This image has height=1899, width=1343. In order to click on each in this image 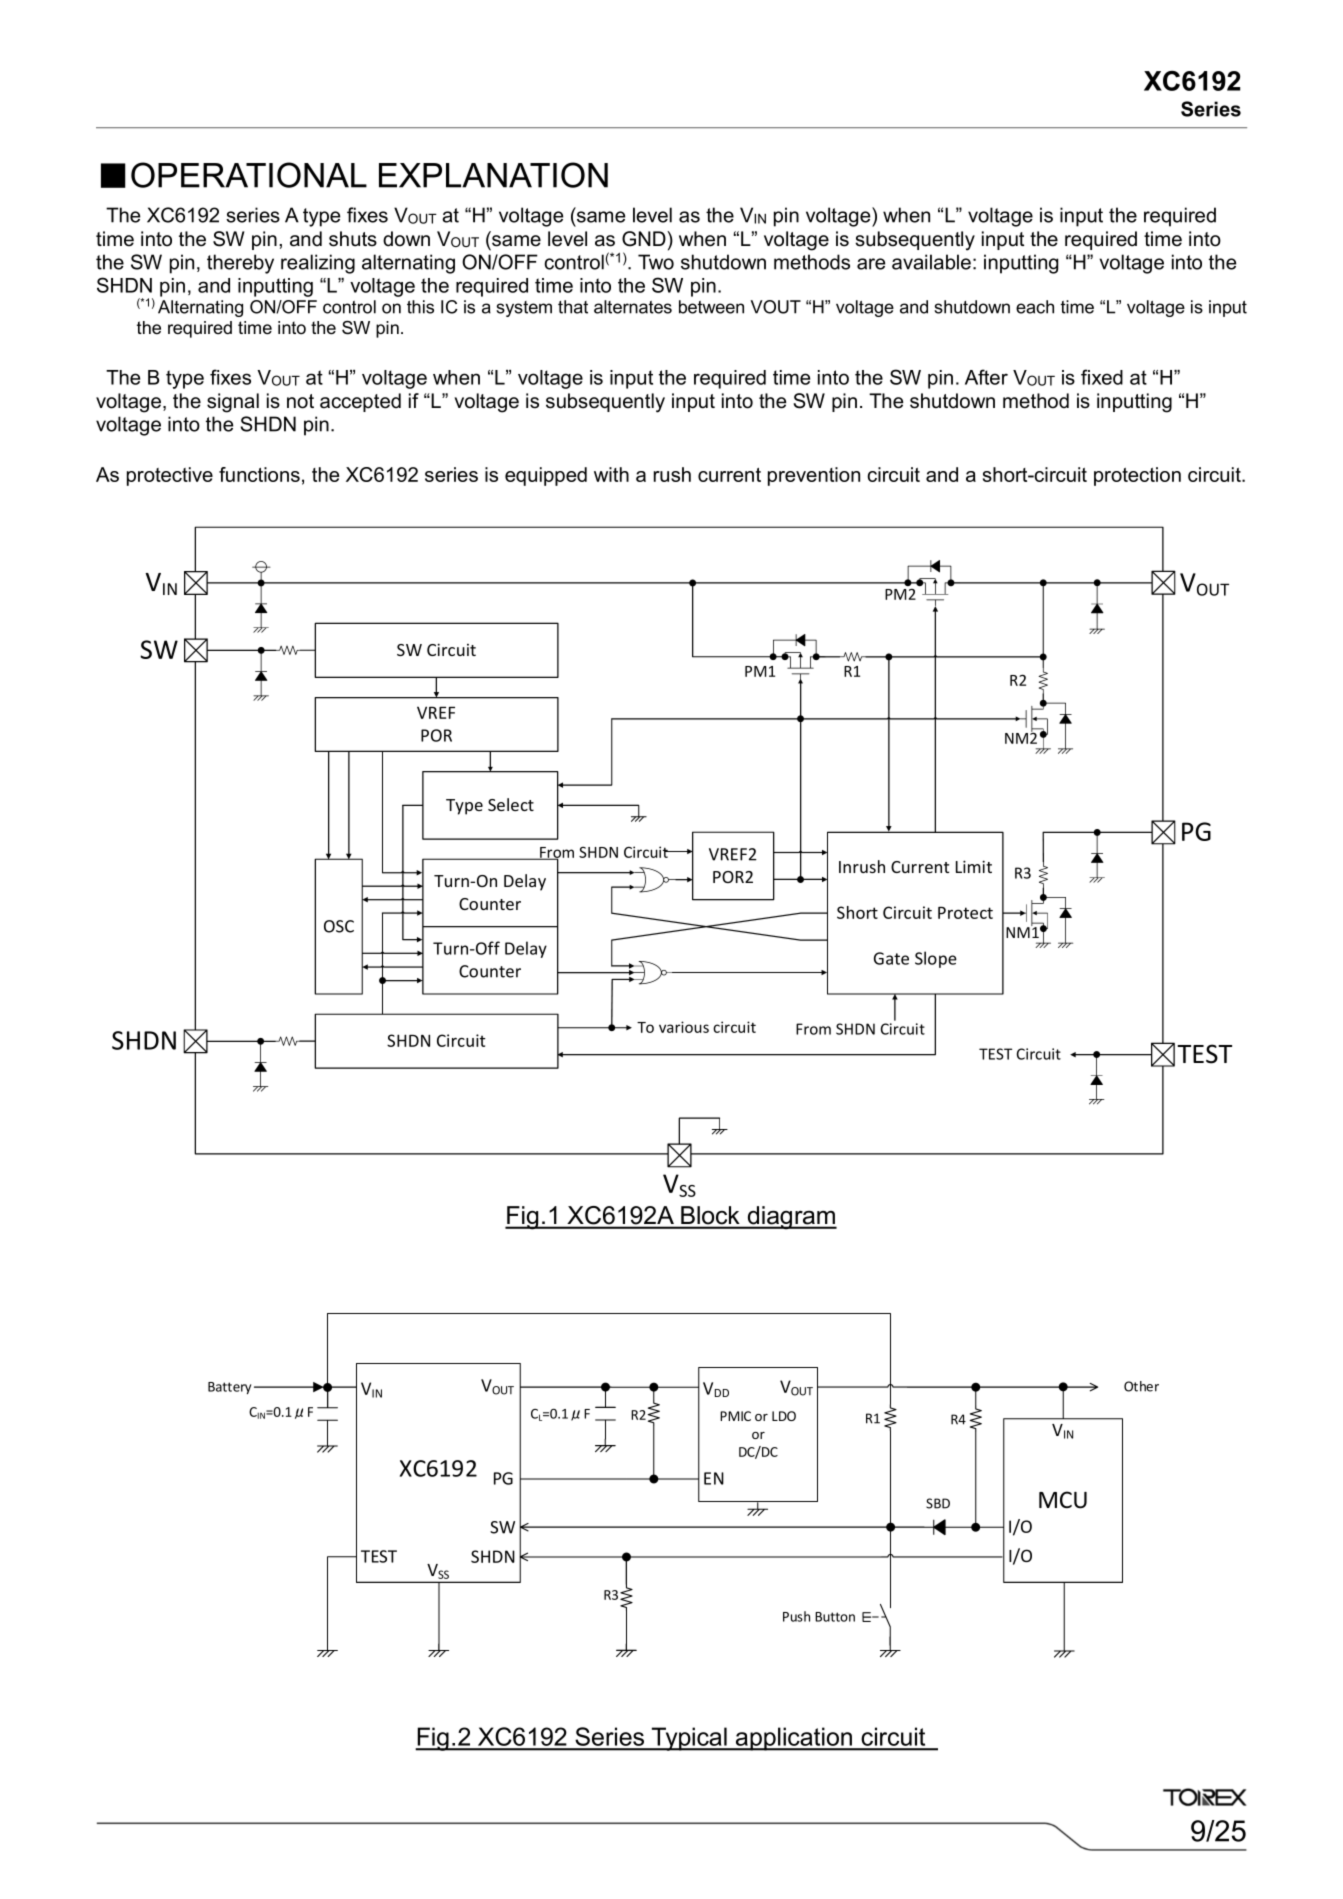, I will do `click(1035, 307)`.
